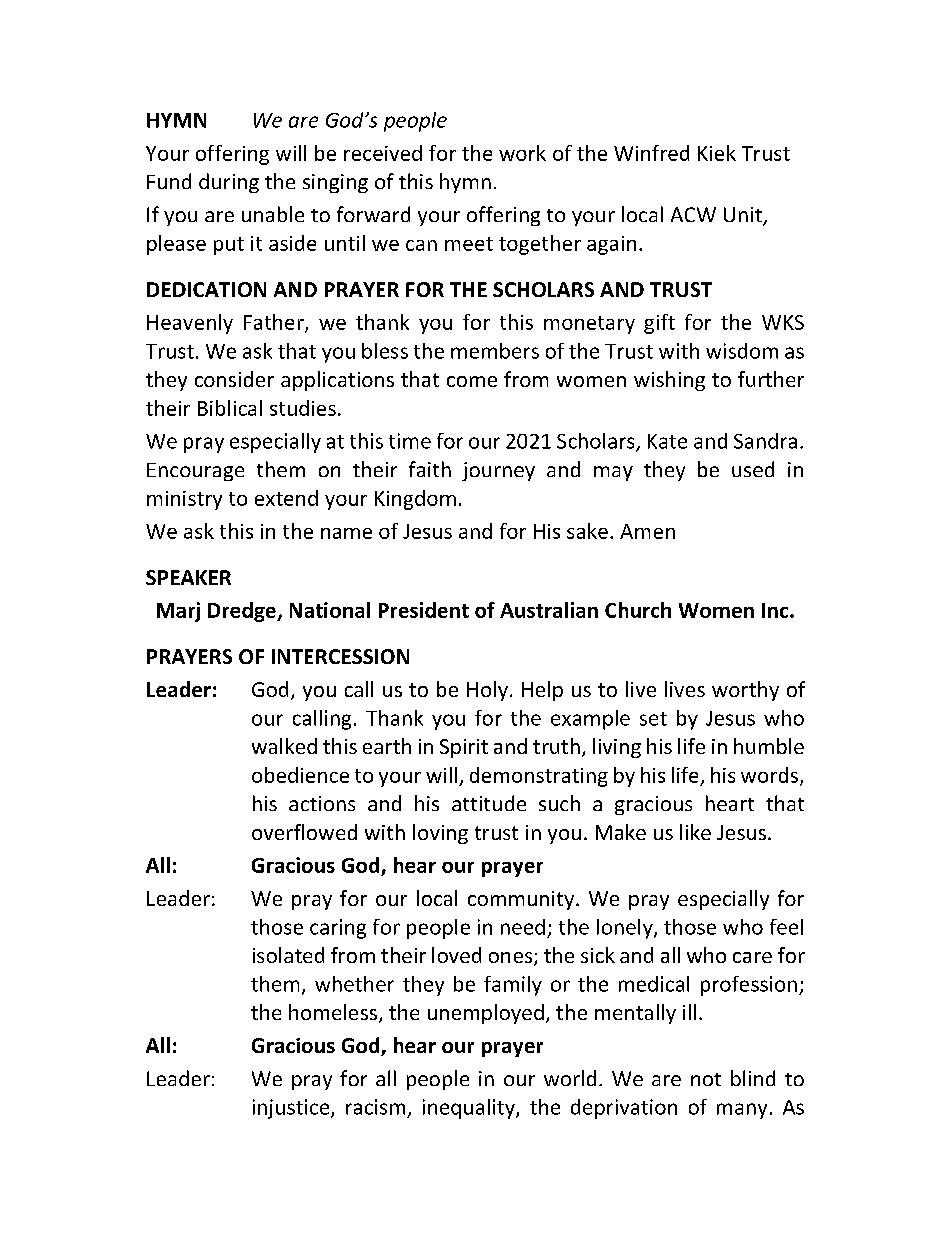 This page has height=1233, width=952. Describe the element at coordinates (695, 832) in the page. I see `like` at that location.
